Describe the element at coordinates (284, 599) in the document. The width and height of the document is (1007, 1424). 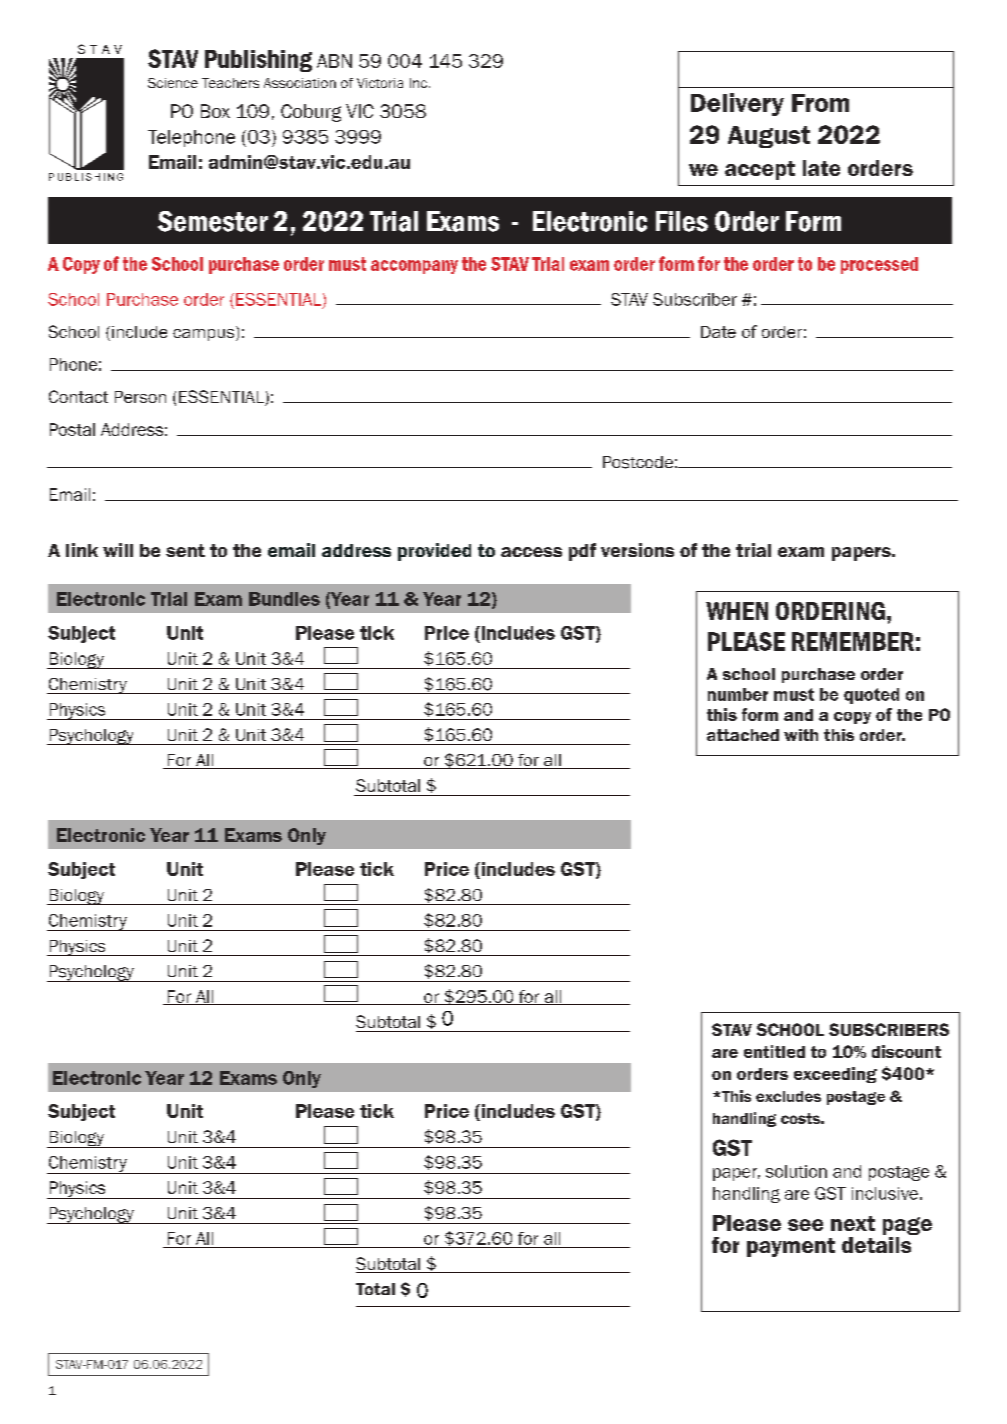
I see `Bundles` at that location.
